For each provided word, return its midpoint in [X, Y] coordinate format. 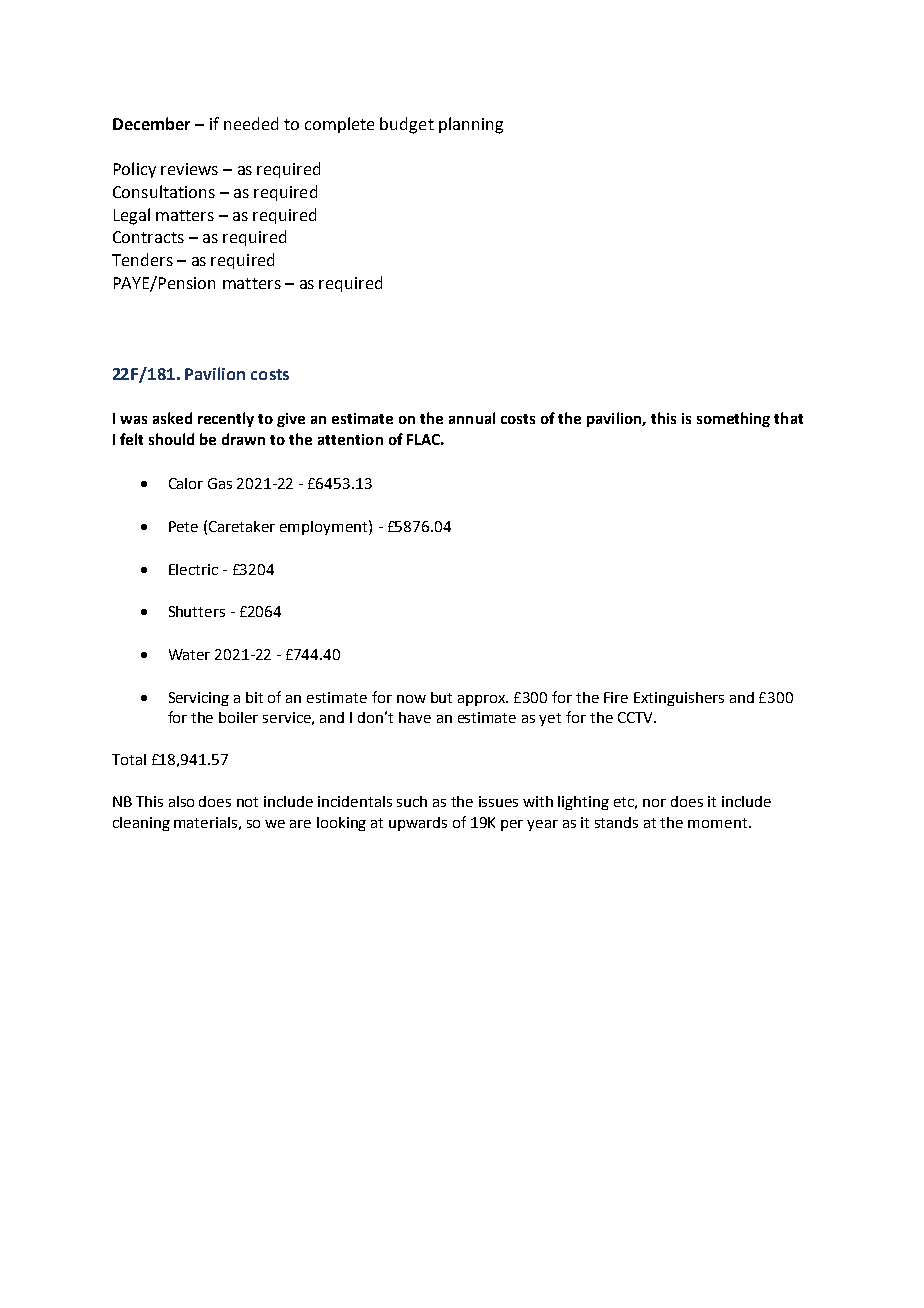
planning [471, 125]
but [441, 697]
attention [350, 439]
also [181, 801]
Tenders [142, 259]
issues [498, 801]
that [788, 418]
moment [719, 823]
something [733, 419]
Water [189, 654]
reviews [189, 169]
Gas [220, 483]
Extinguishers [679, 699]
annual [472, 418]
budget [407, 125]
